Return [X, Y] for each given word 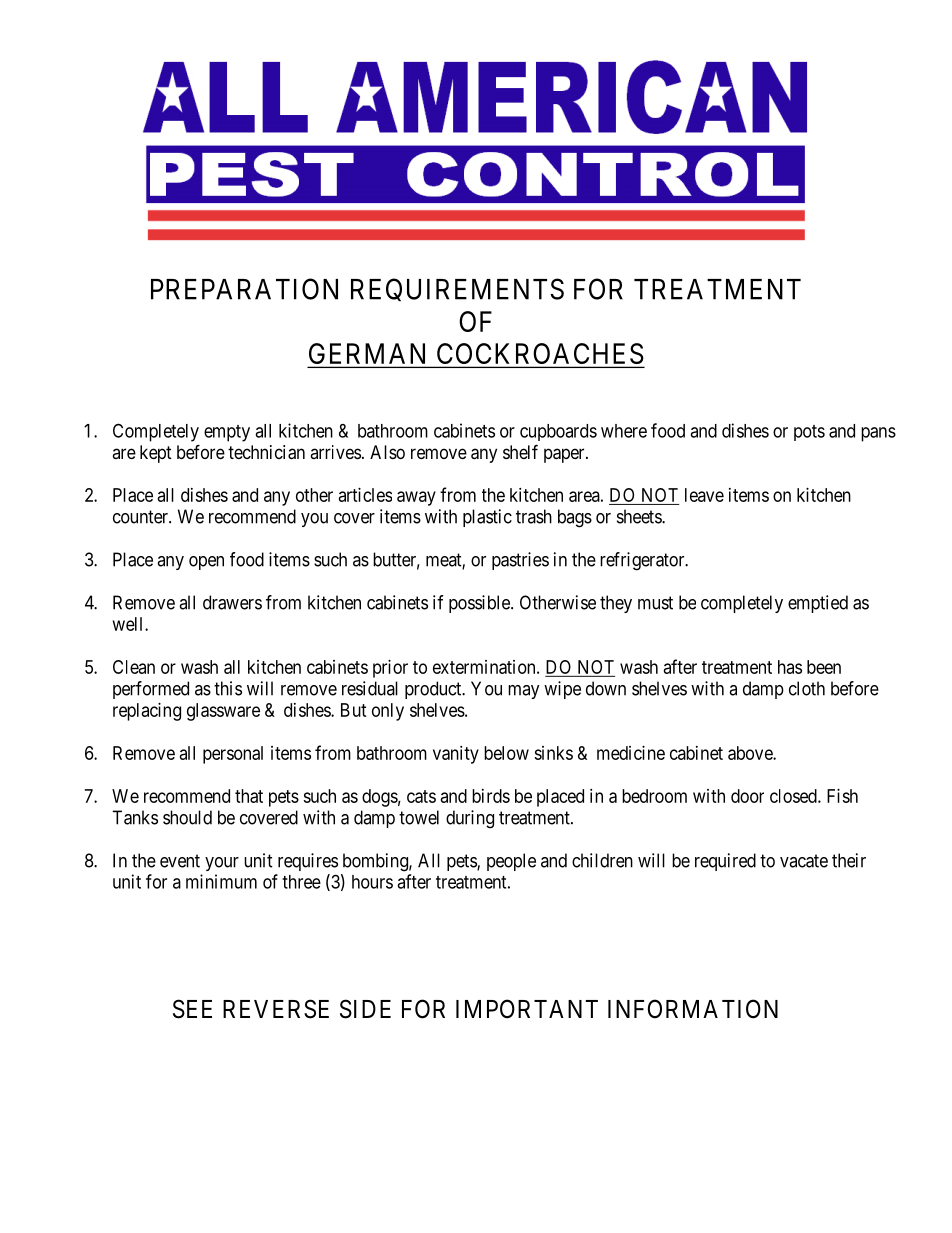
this [228, 688]
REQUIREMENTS [457, 289]
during [470, 819]
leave [704, 495]
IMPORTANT [527, 1009]
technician [266, 452]
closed [794, 796]
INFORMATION [693, 1009]
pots [809, 433]
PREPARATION [244, 289]
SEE [192, 1009]
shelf [520, 451]
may [524, 692]
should [187, 817]
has [790, 667]
